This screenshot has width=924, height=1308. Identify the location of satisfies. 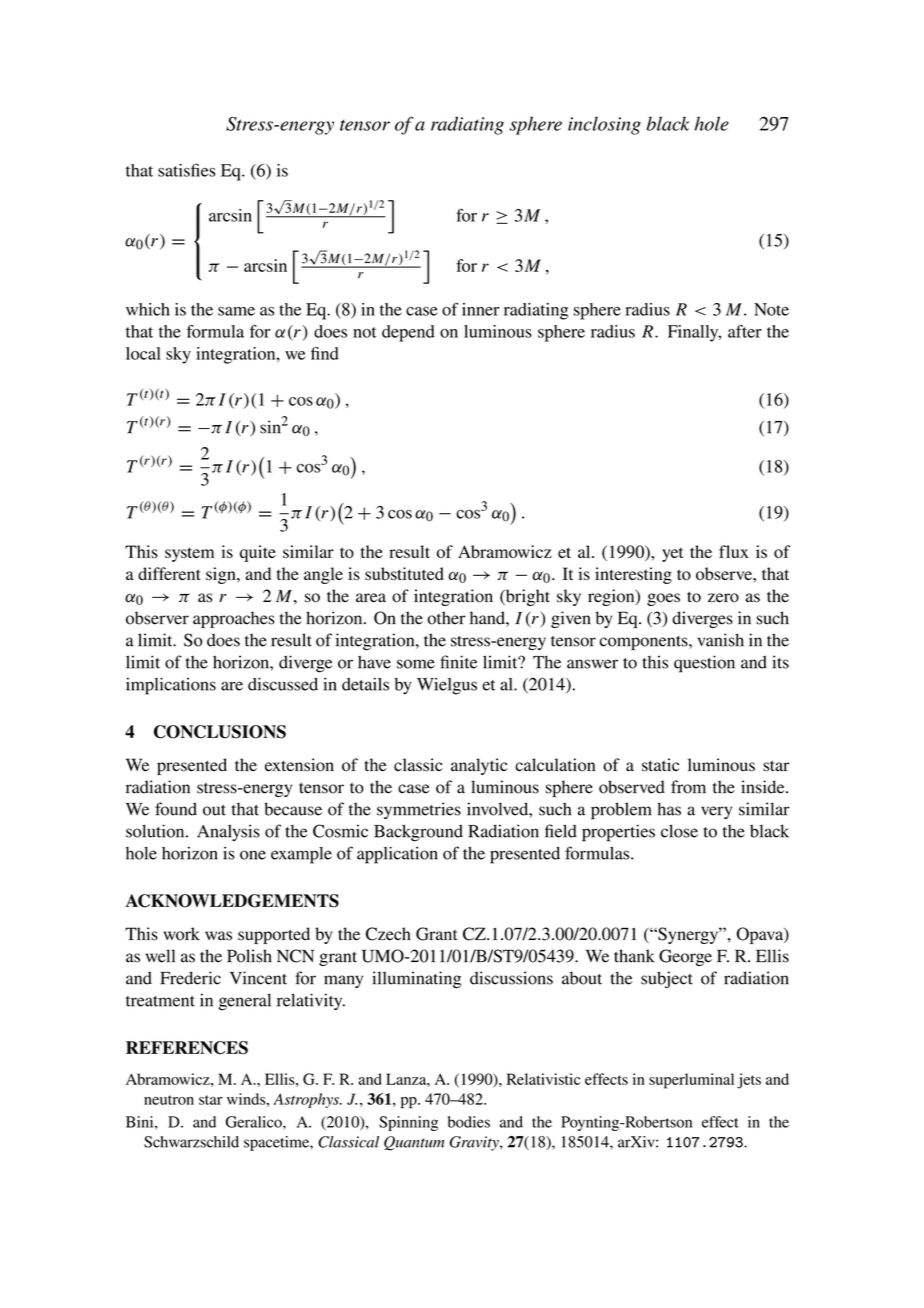
(186, 170).
